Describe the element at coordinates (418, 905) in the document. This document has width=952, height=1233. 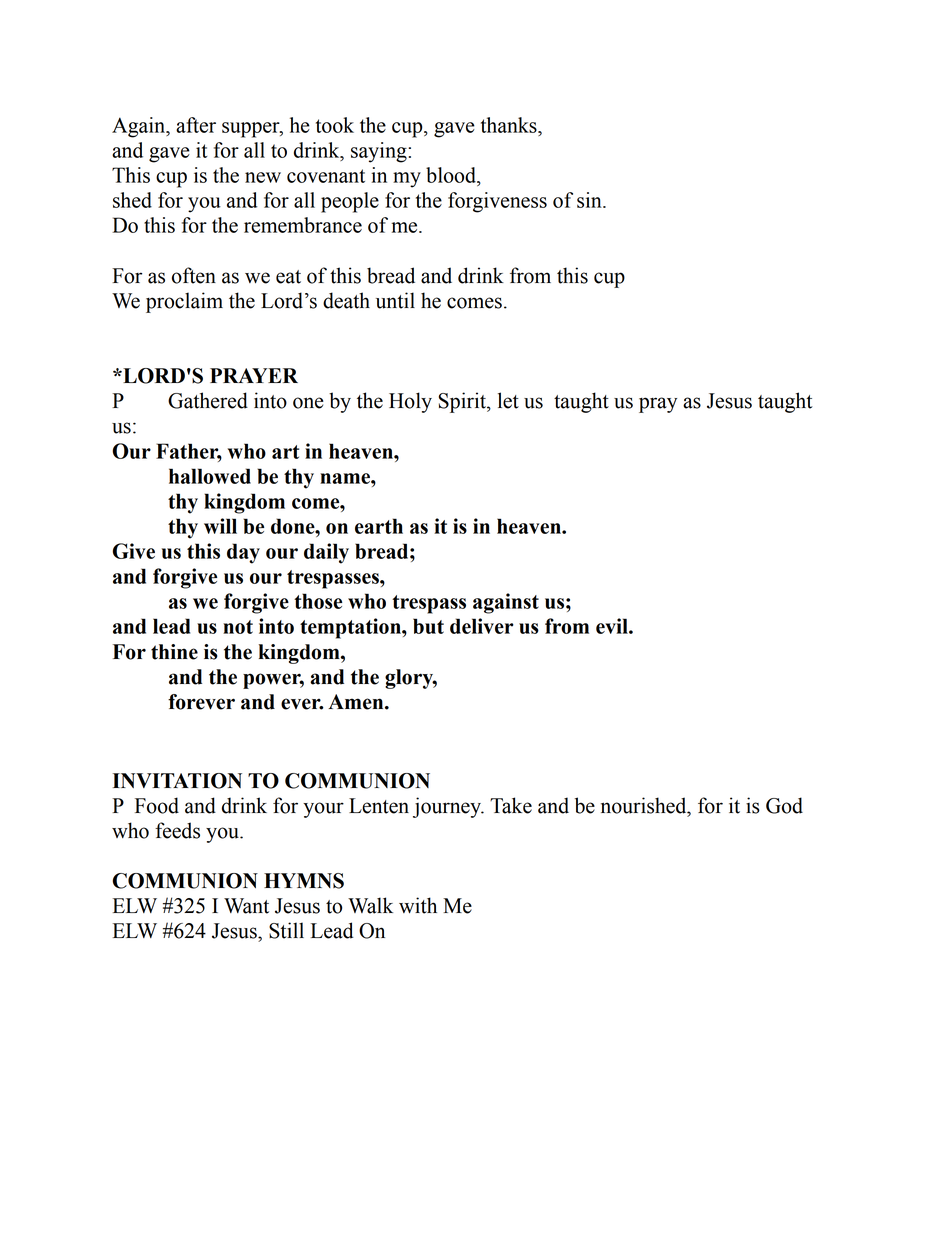
I see `with` at that location.
